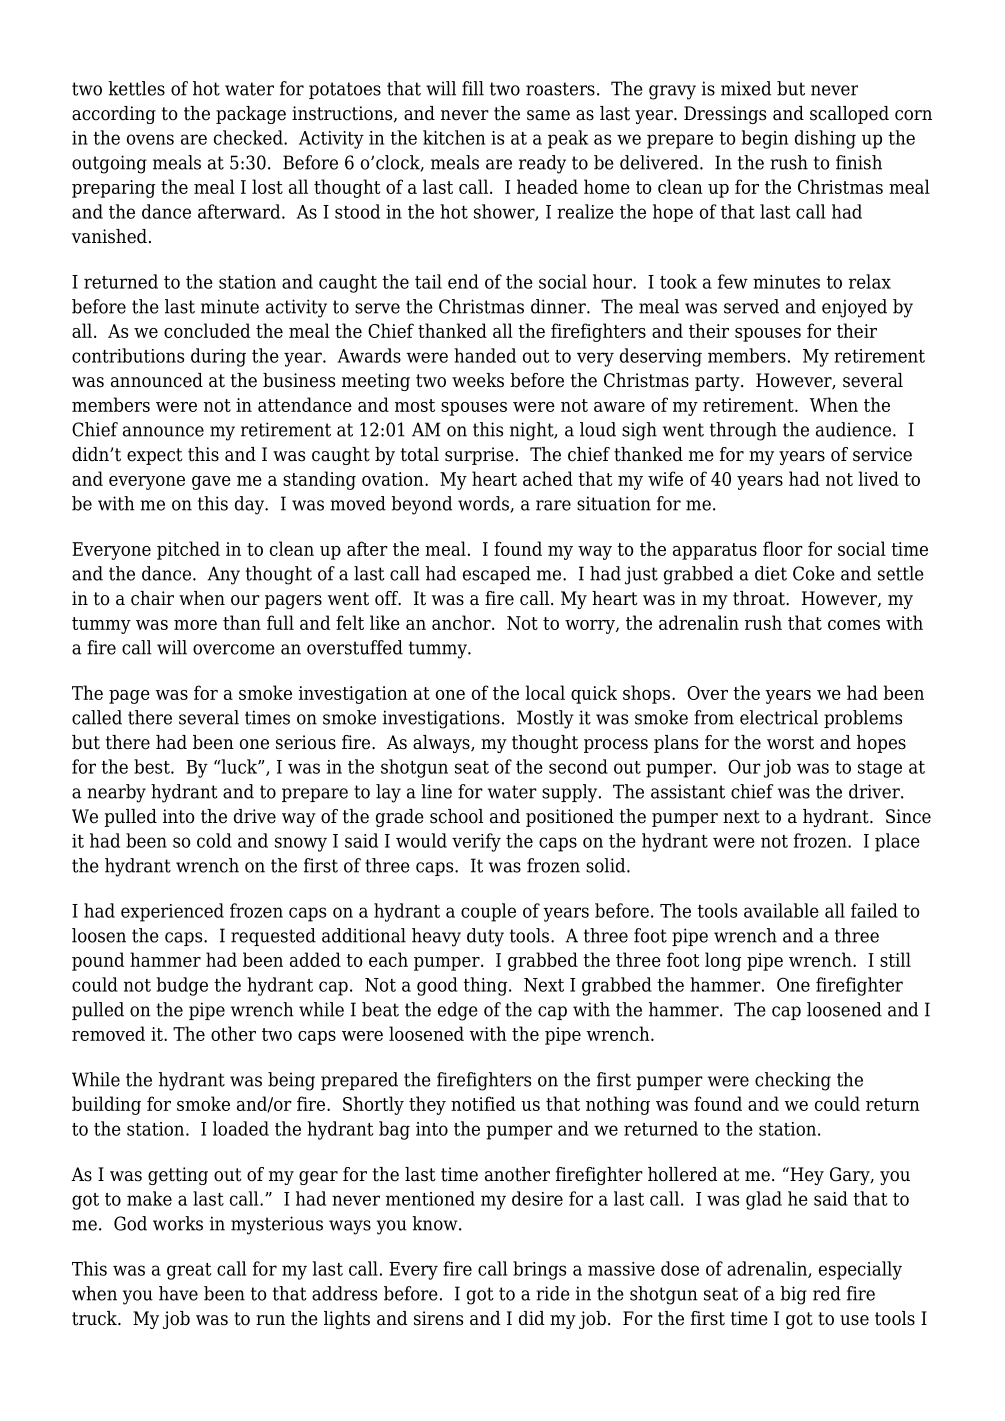  What do you see at coordinates (150, 139) in the document?
I see `ovens` at bounding box center [150, 139].
